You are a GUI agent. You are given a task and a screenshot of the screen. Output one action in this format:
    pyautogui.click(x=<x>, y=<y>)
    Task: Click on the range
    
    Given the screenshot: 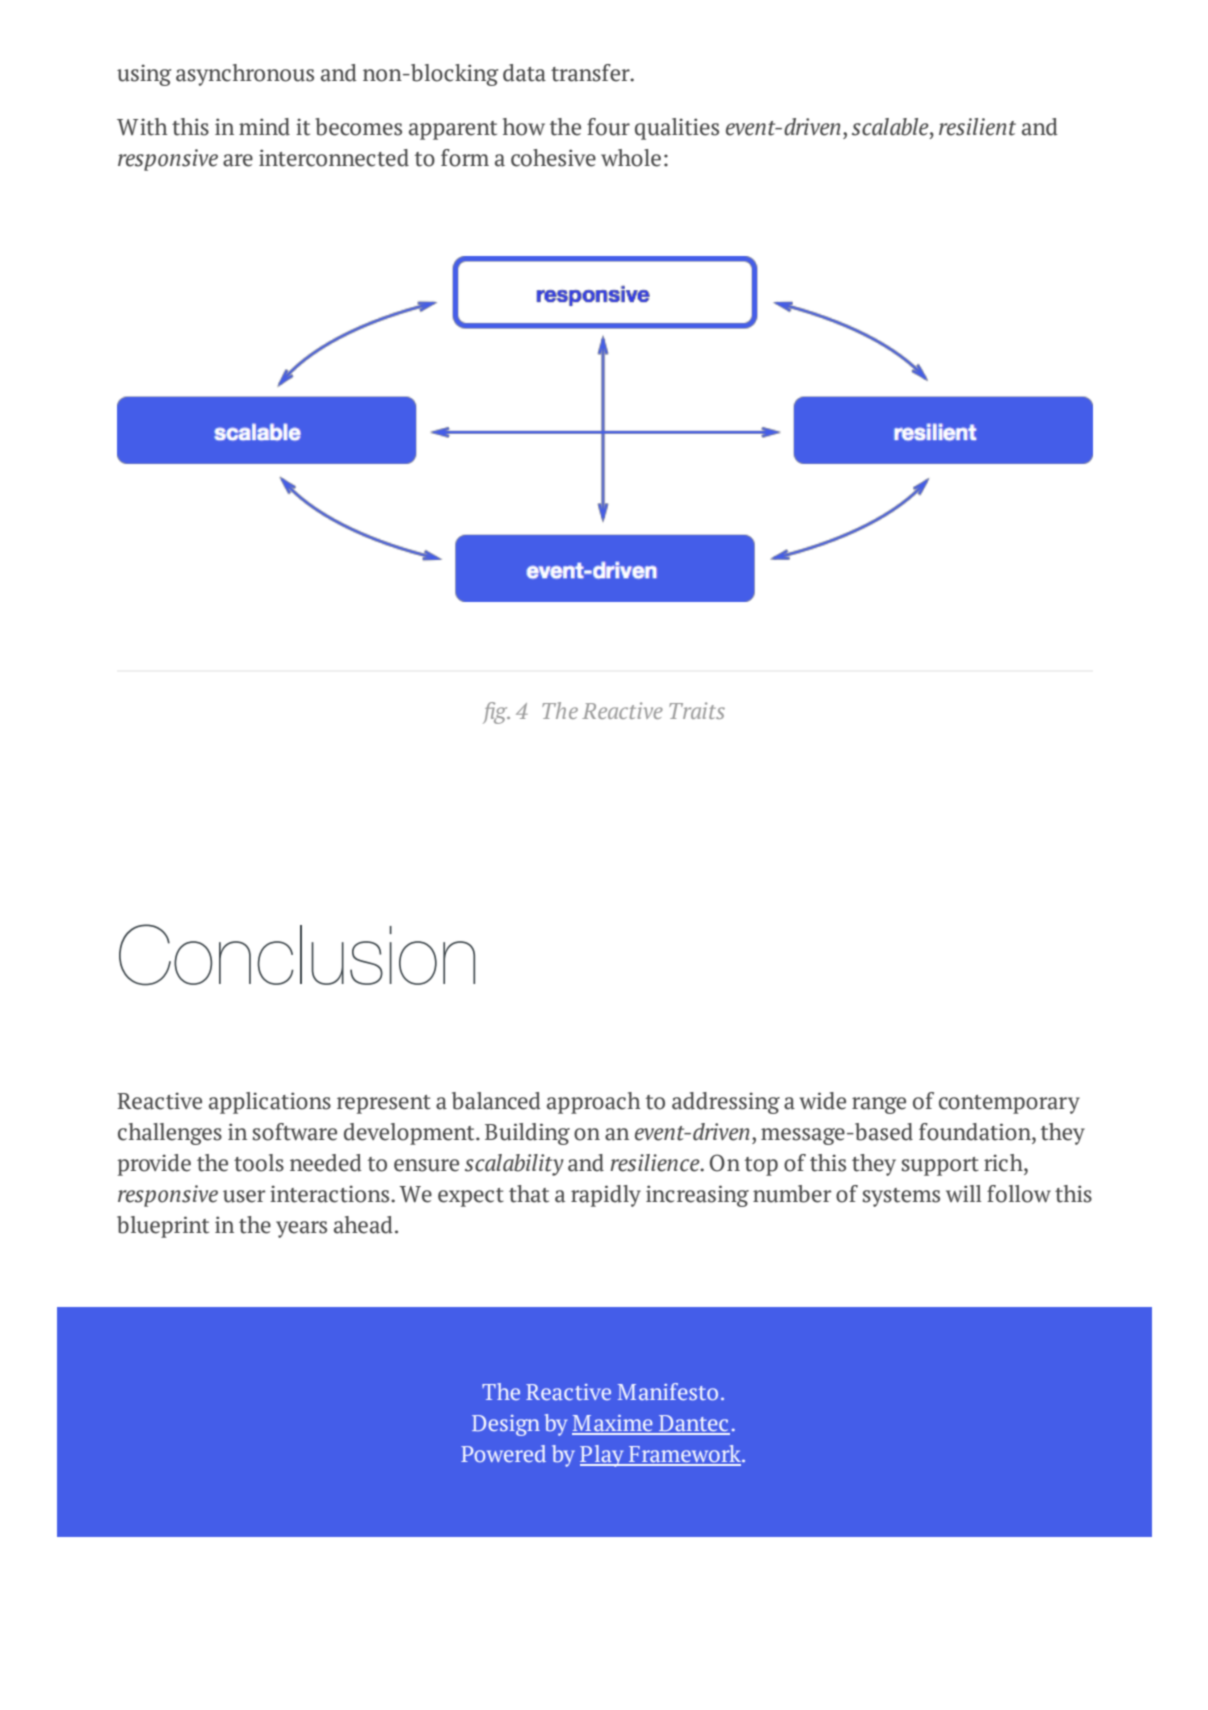 What is the action you would take?
    pyautogui.click(x=879, y=1105)
